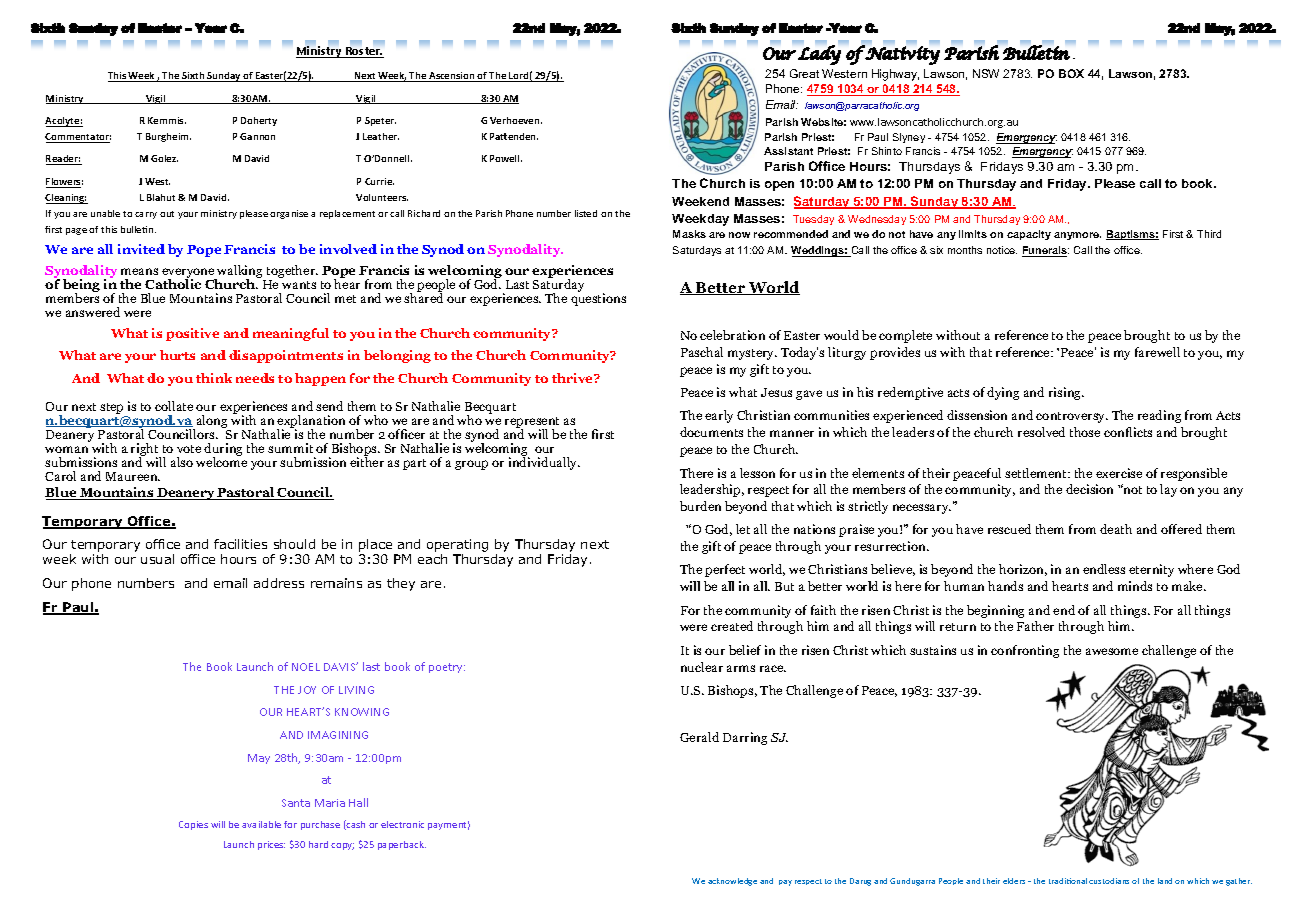 The width and height of the screenshot is (1308, 924). What do you see at coordinates (259, 121) in the screenshot?
I see `Doherty` at bounding box center [259, 121].
